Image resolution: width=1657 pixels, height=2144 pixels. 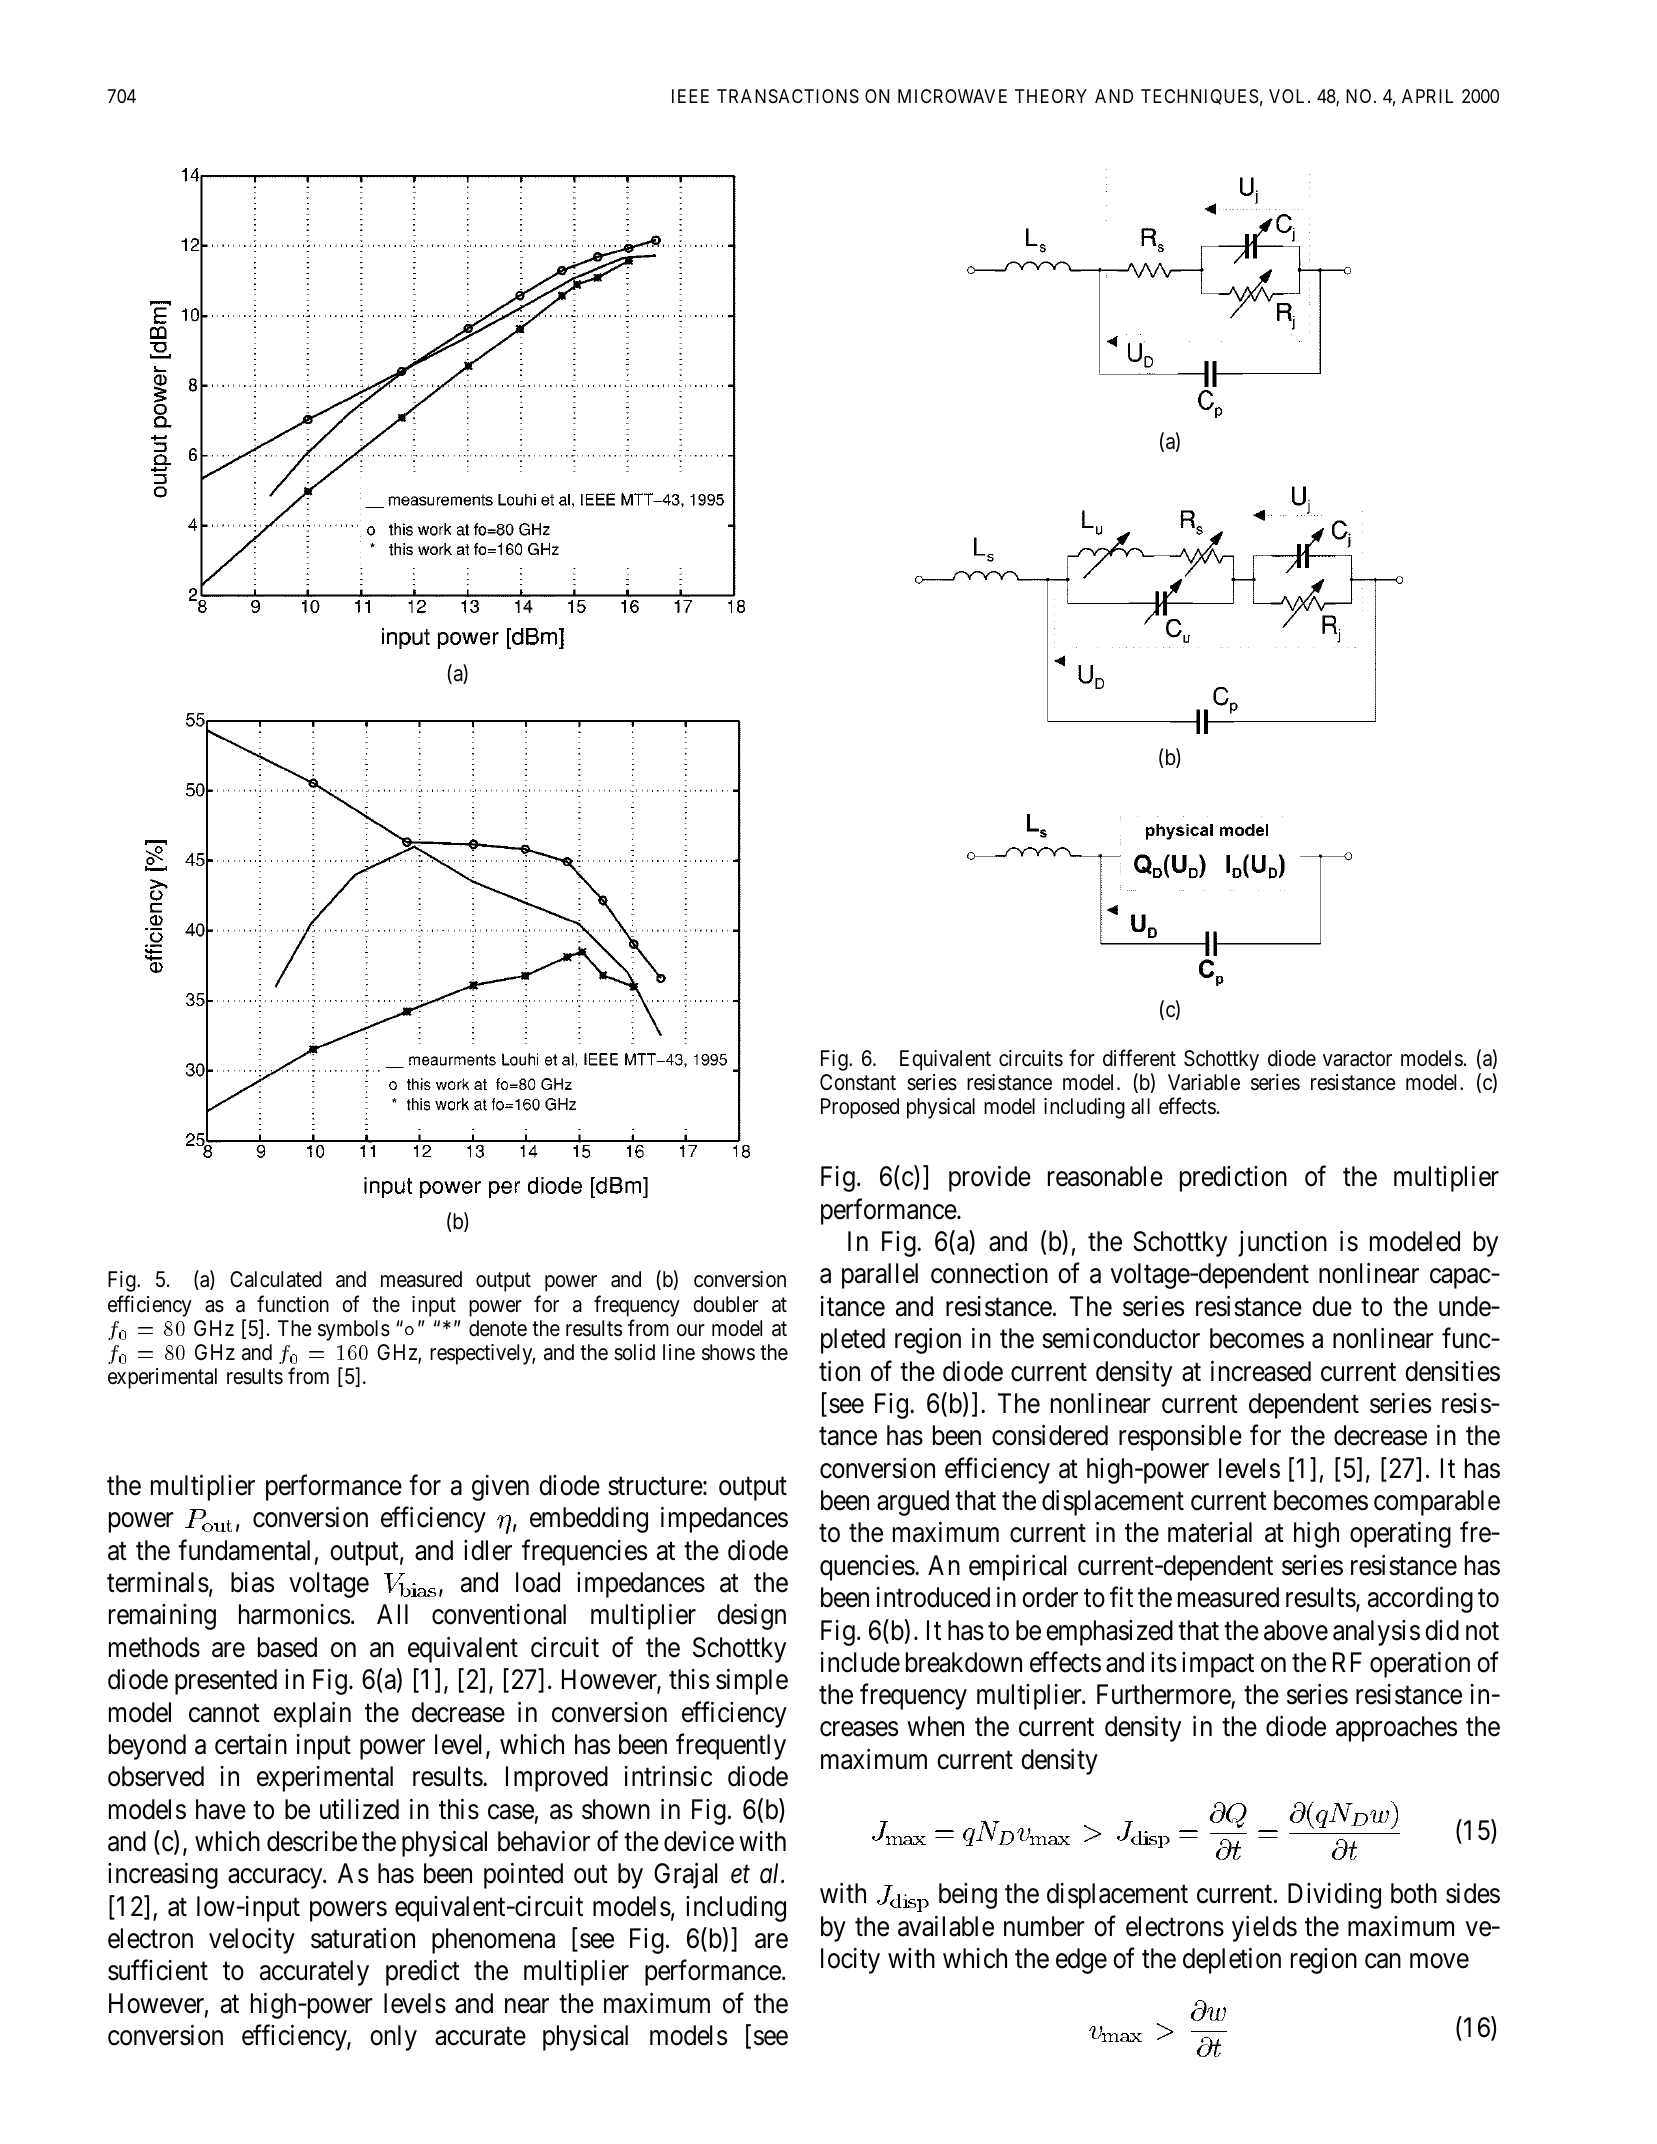 I want to click on IEEE, so click(x=690, y=96).
